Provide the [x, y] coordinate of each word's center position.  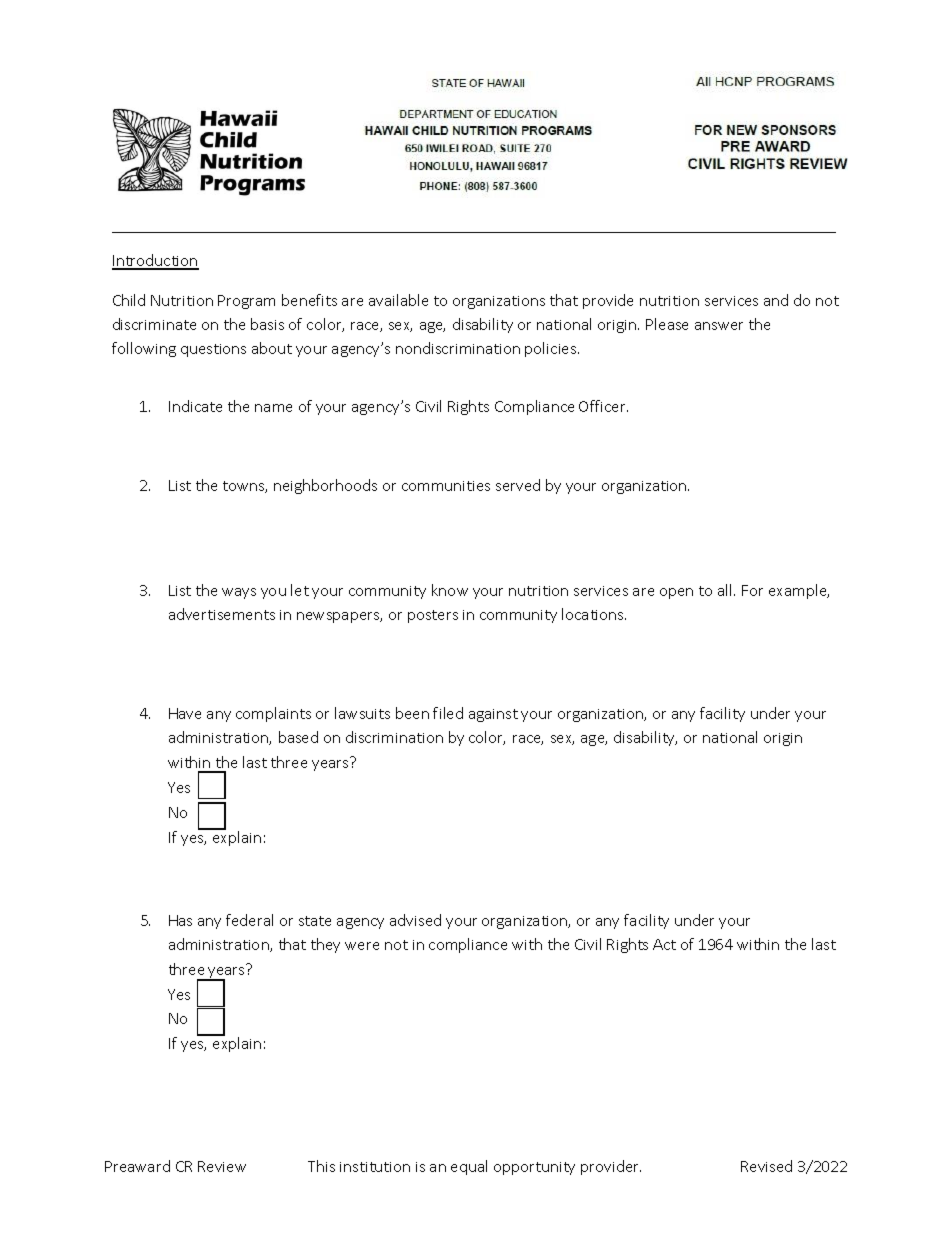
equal [469, 1167]
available [398, 300]
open [676, 593]
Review [222, 1166]
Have [185, 713]
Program [246, 302]
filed [448, 713]
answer [719, 326]
